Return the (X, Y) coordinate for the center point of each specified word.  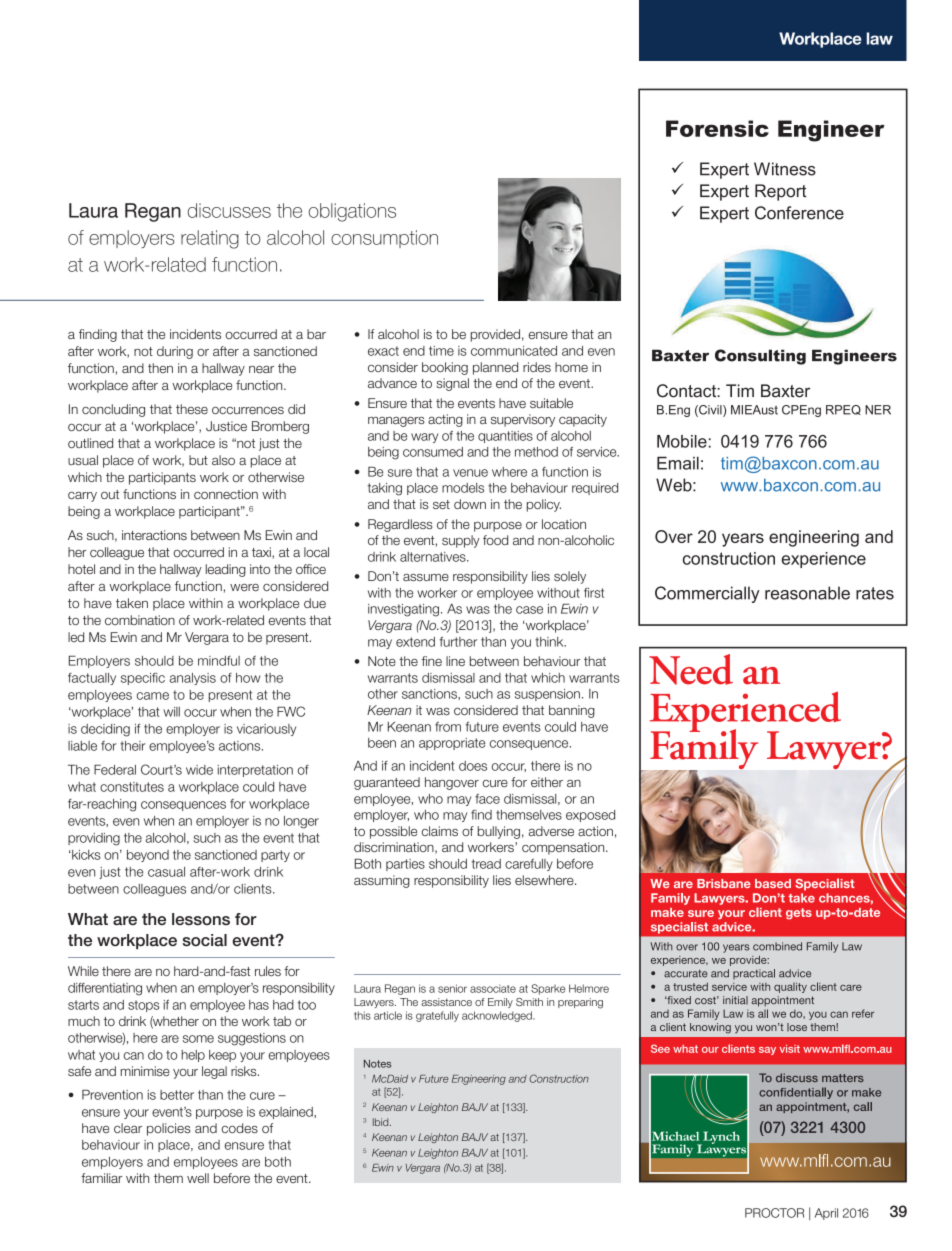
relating (210, 239)
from (448, 727)
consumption (384, 239)
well (198, 1178)
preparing (580, 1003)
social (205, 940)
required (595, 489)
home (571, 367)
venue (470, 473)
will (171, 712)
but (198, 460)
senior (452, 988)
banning (572, 711)
